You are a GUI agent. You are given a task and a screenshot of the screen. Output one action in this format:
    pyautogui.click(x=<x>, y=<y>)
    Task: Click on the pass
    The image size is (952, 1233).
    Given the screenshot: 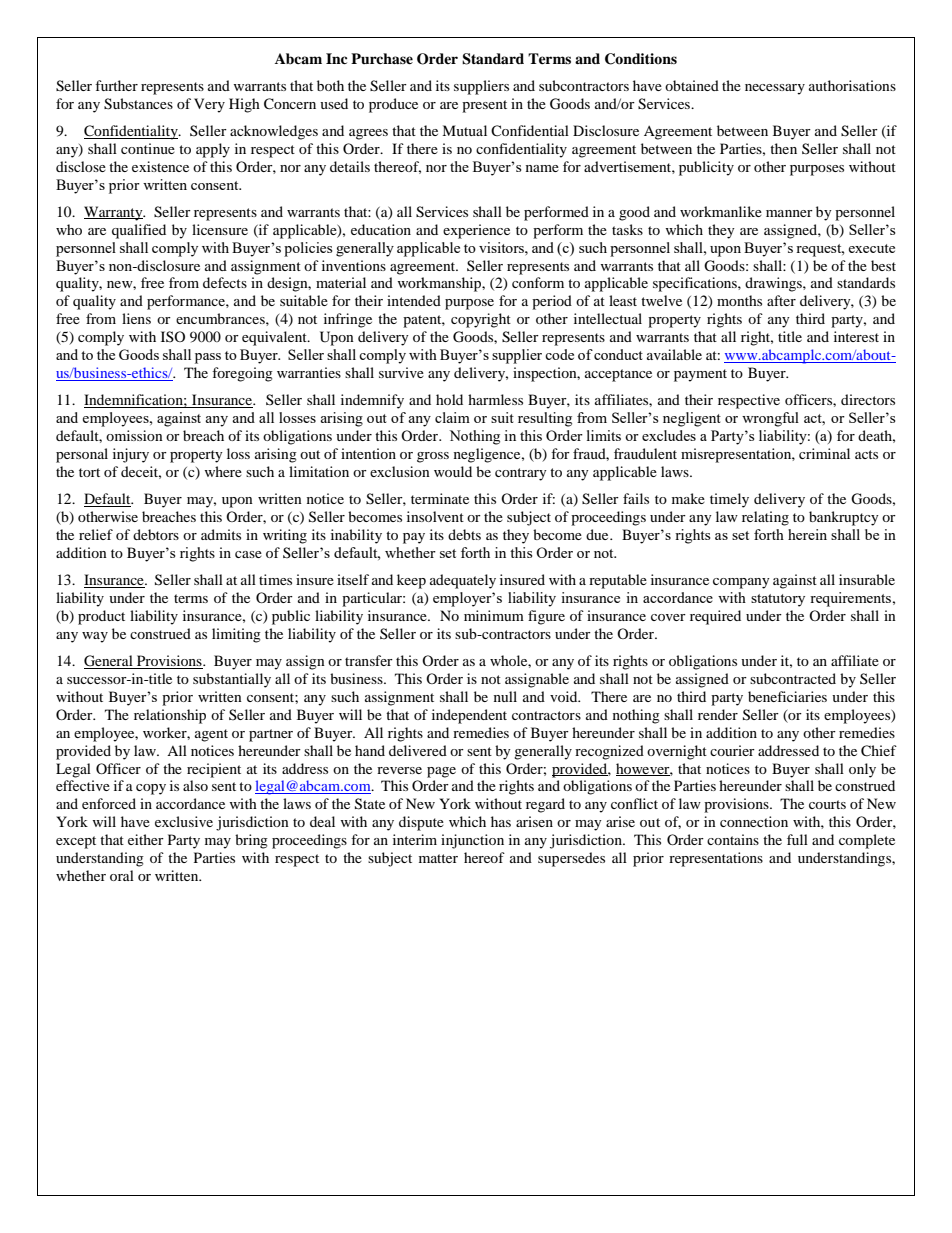 What is the action you would take?
    pyautogui.click(x=208, y=358)
